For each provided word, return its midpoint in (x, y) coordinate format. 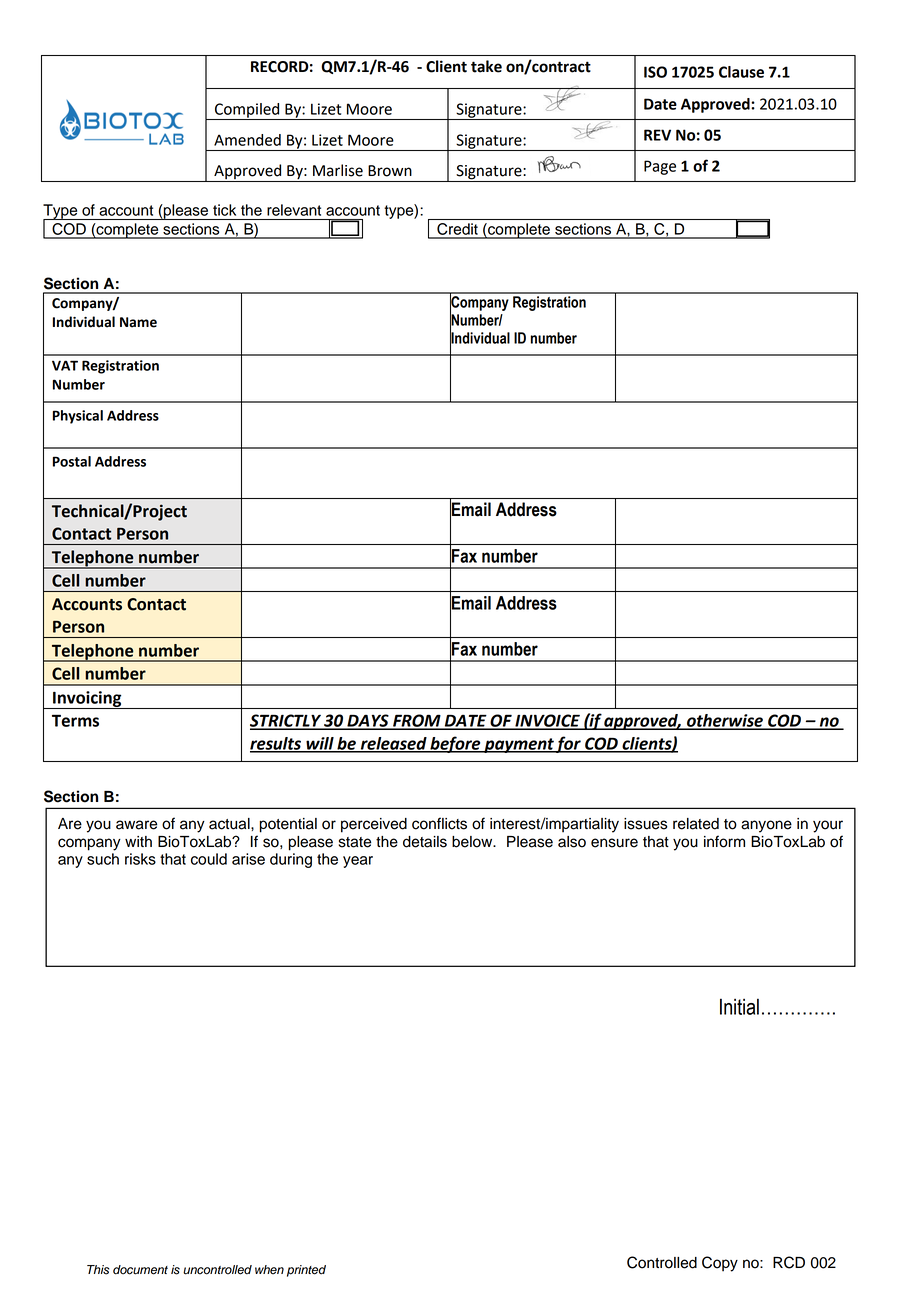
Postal (72, 461)
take (486, 66)
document (140, 1270)
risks (140, 859)
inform (724, 841)
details (425, 842)
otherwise (725, 721)
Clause (741, 72)
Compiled (247, 111)
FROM (417, 721)
